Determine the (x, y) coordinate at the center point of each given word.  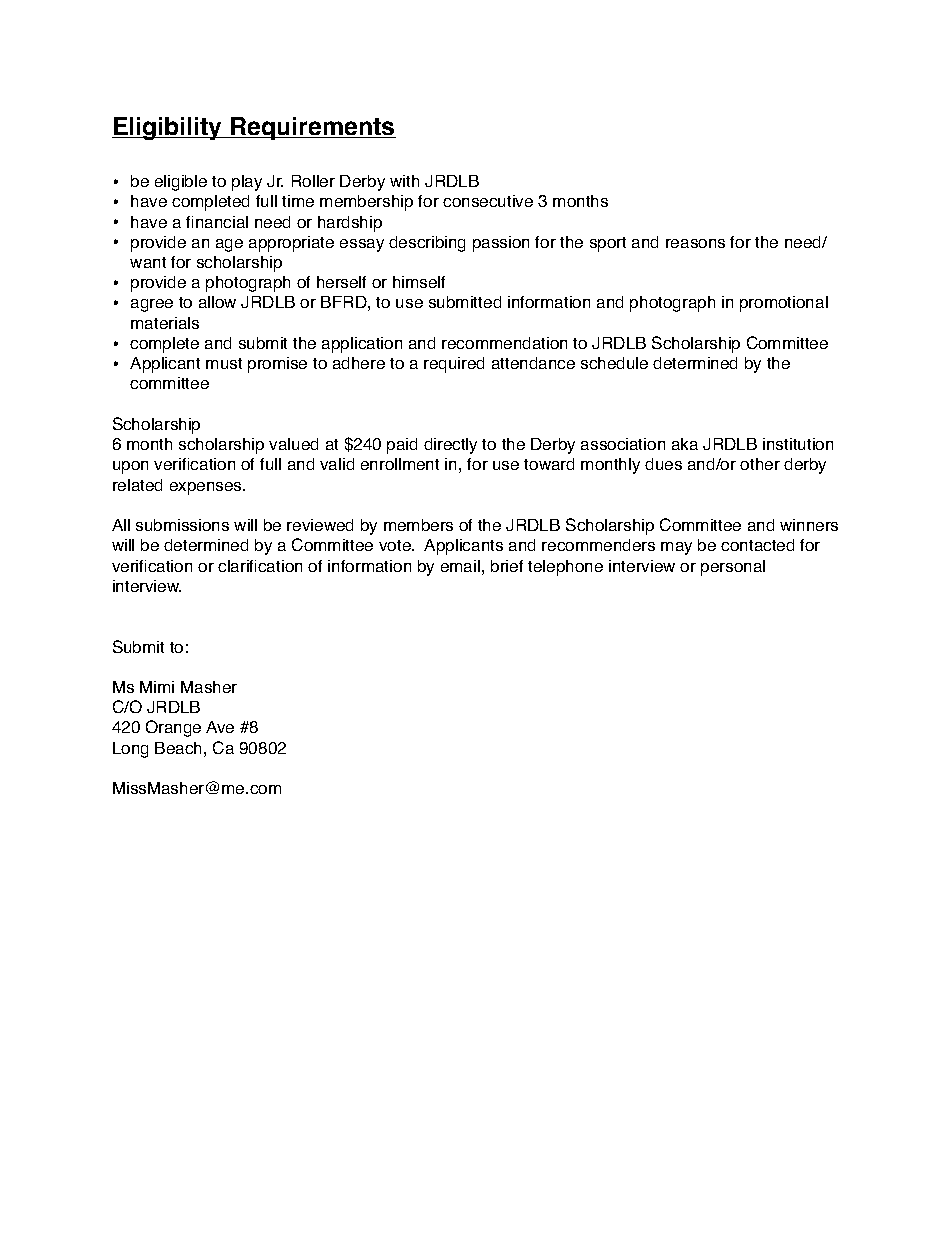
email (460, 566)
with (404, 181)
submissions (182, 525)
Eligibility (168, 128)
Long (130, 750)
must (224, 363)
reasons (695, 243)
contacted (757, 545)
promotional (784, 304)
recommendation (504, 343)
